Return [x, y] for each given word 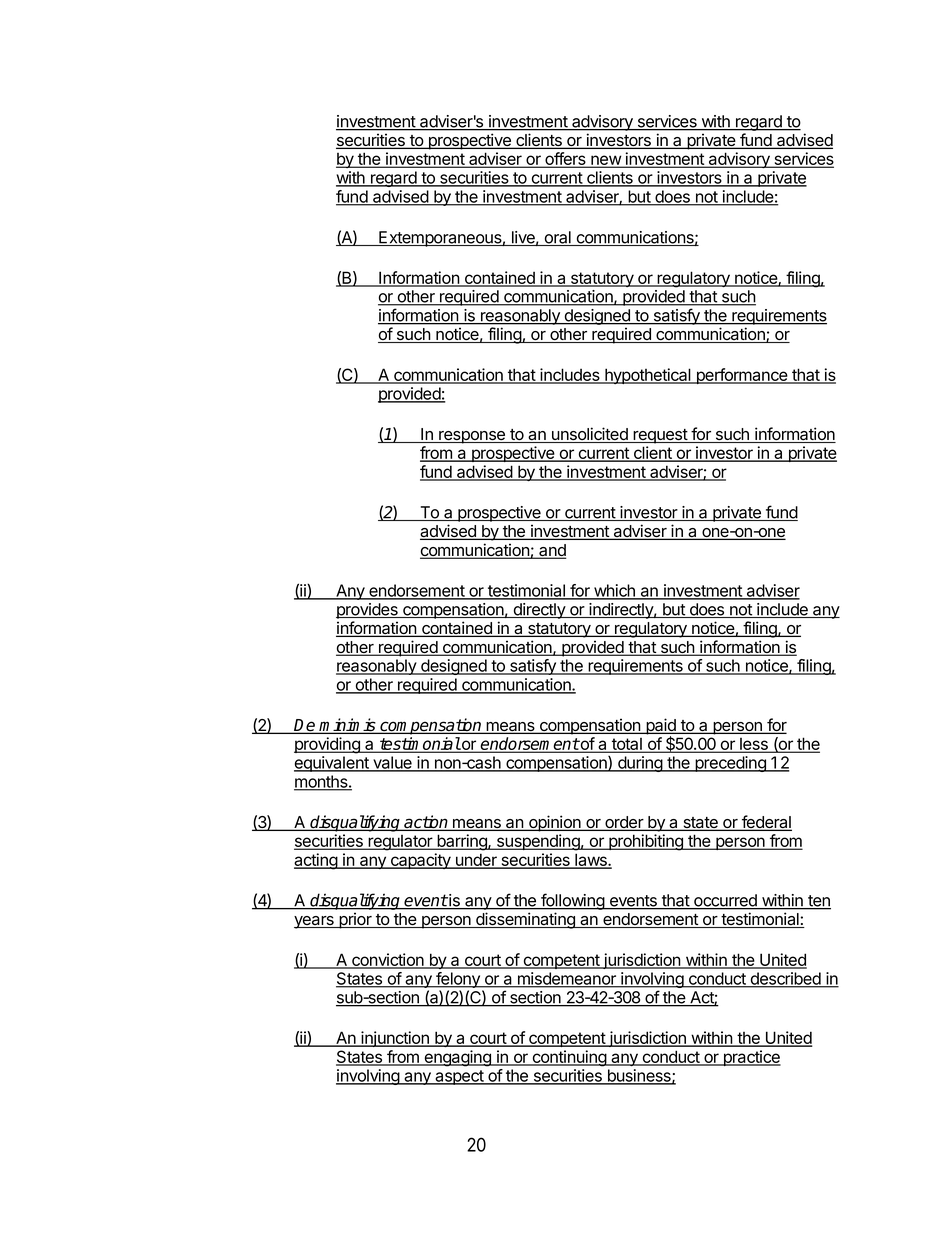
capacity [421, 861]
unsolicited [590, 435]
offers [565, 160]
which [614, 591]
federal [766, 823]
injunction [395, 1039]
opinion [555, 823]
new [606, 161]
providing [328, 745]
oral [557, 238]
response [472, 437]
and [552, 551]
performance [741, 376]
